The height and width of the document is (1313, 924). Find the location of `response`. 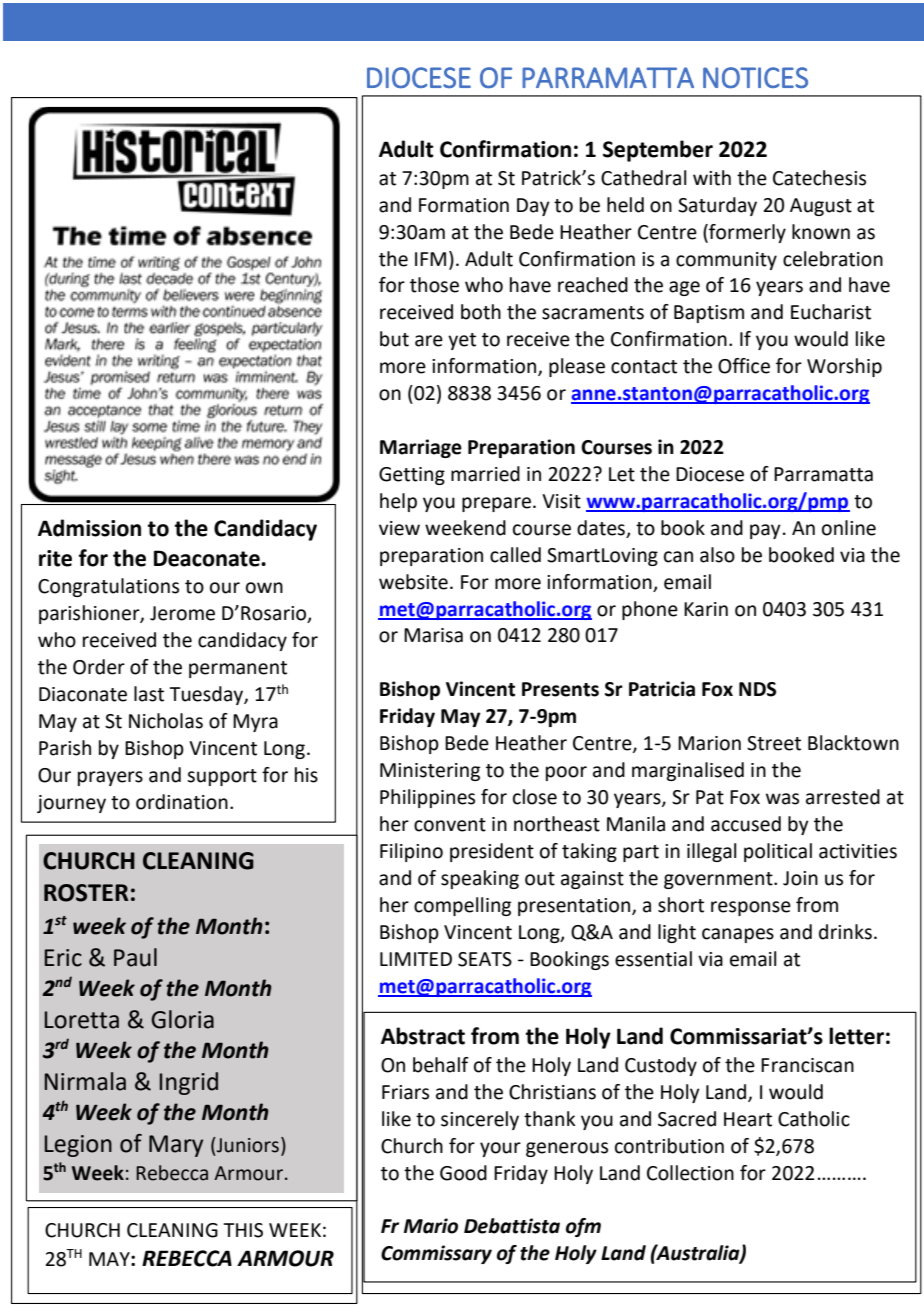

response is located at coordinates (751, 908).
